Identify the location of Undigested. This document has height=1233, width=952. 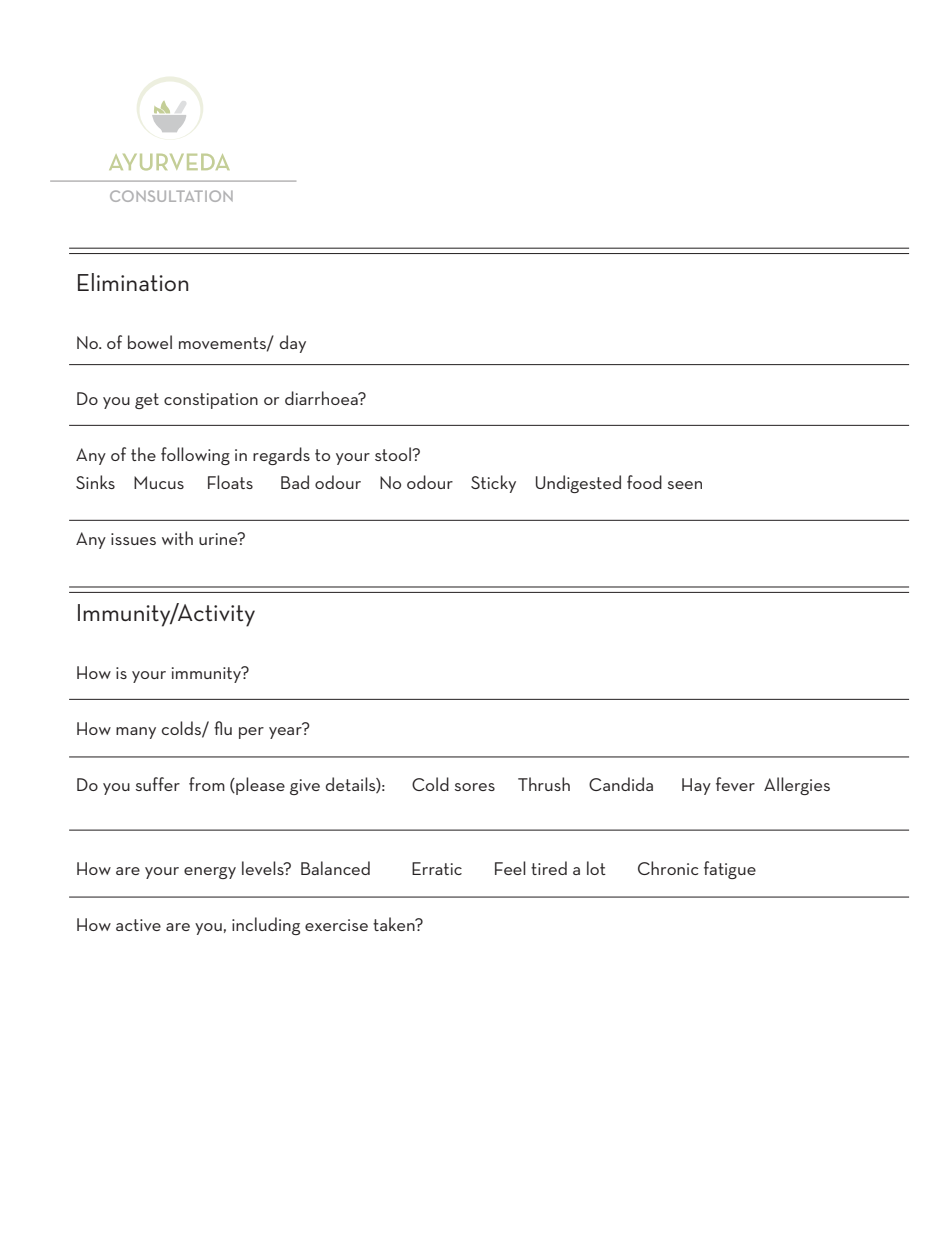
(578, 484).
